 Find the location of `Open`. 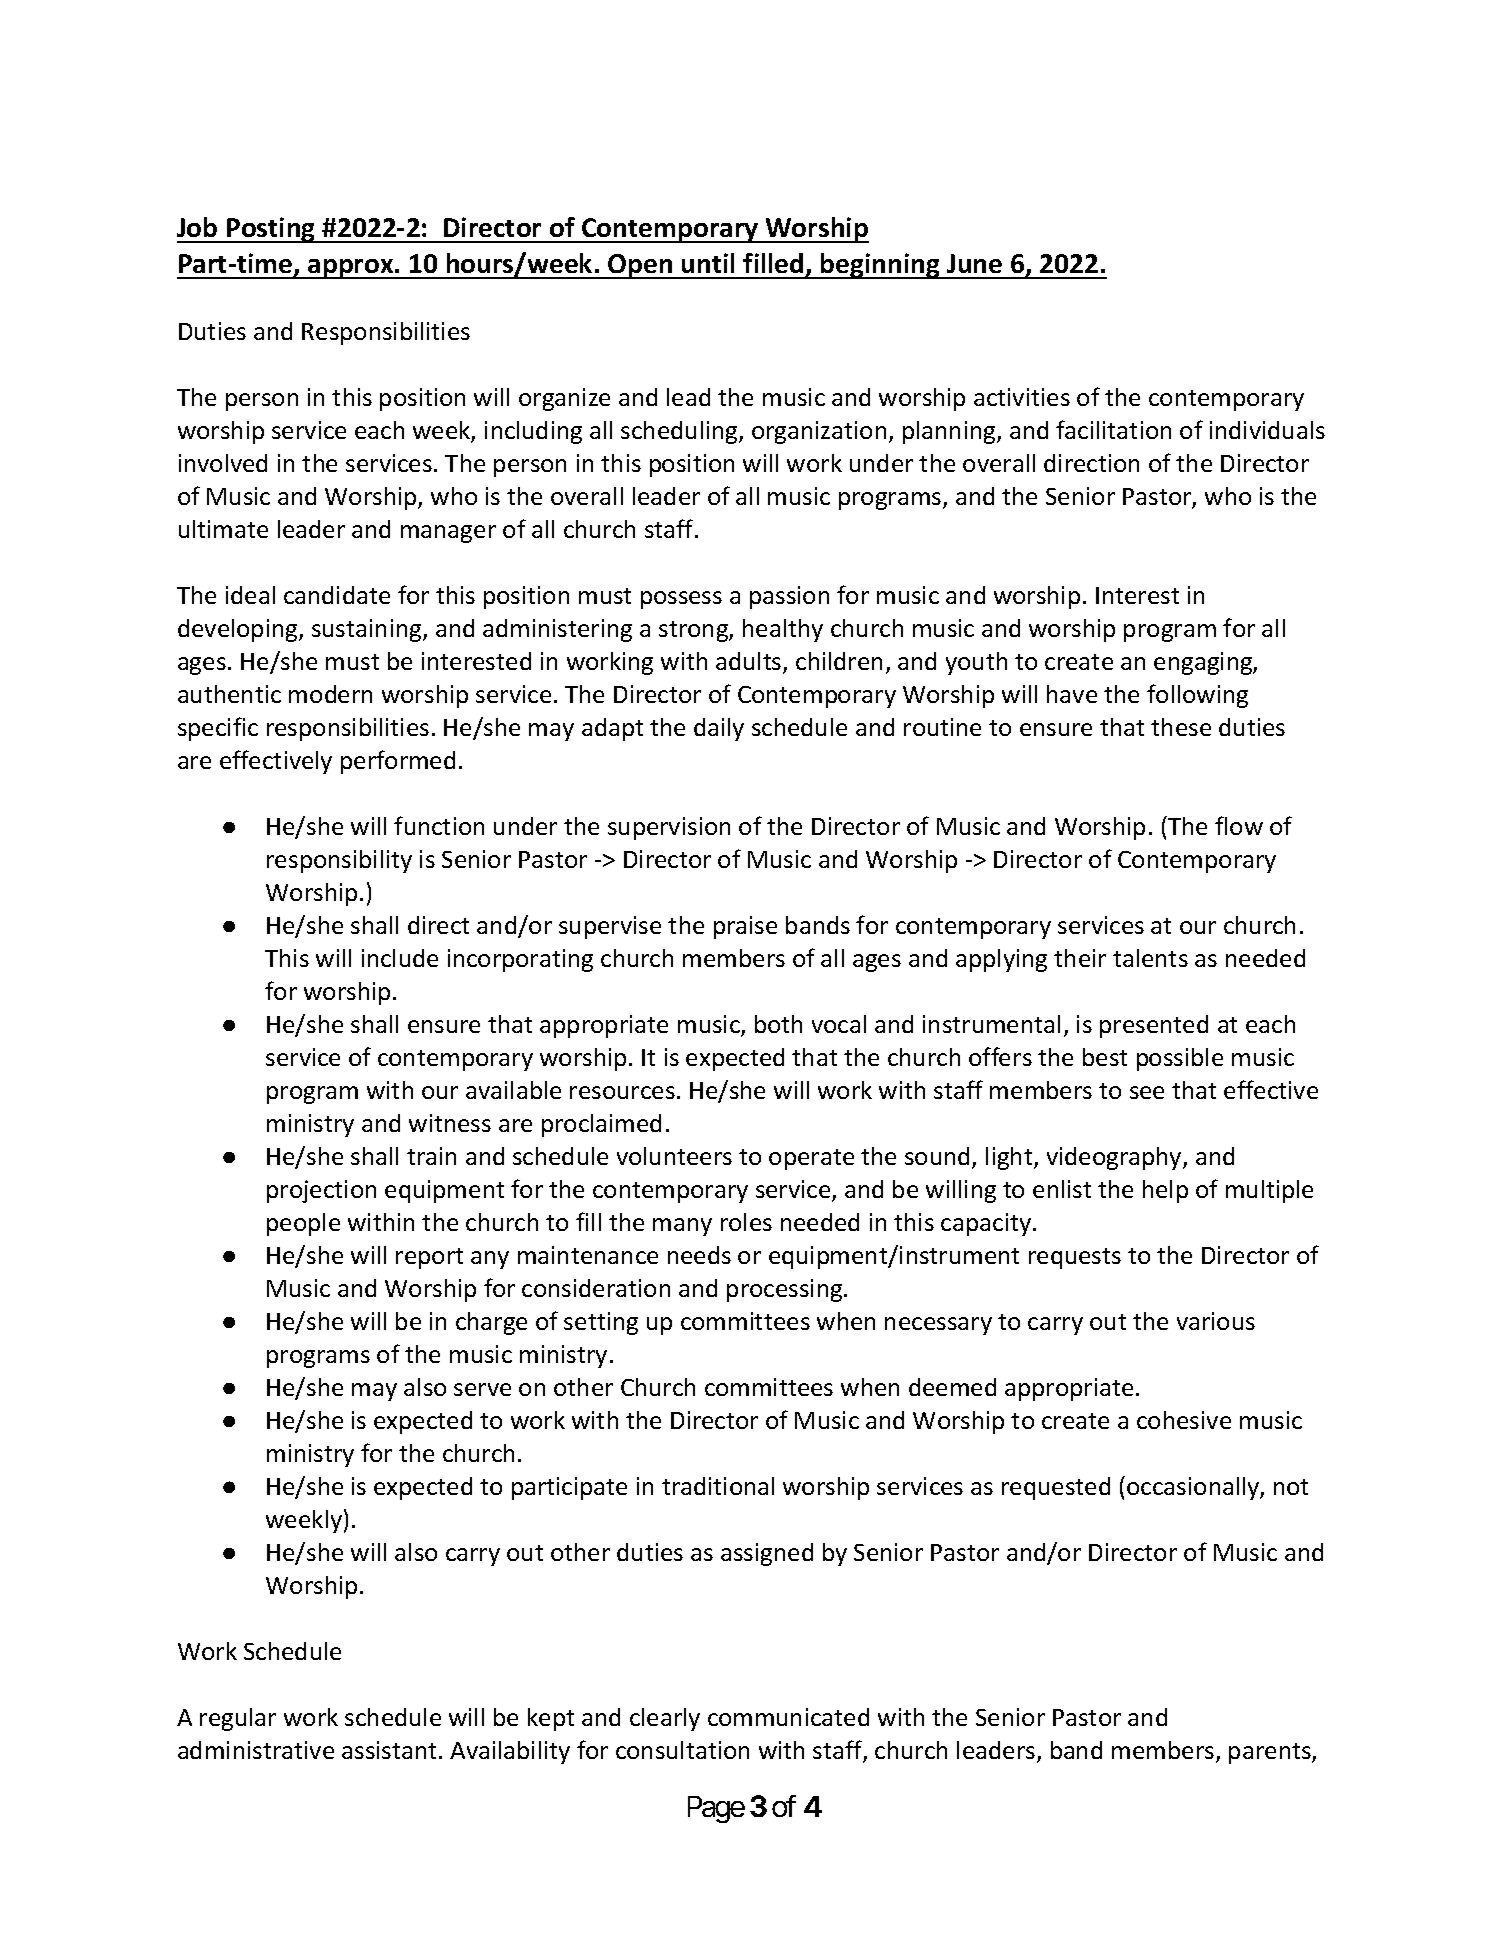

Open is located at coordinates (640, 266).
